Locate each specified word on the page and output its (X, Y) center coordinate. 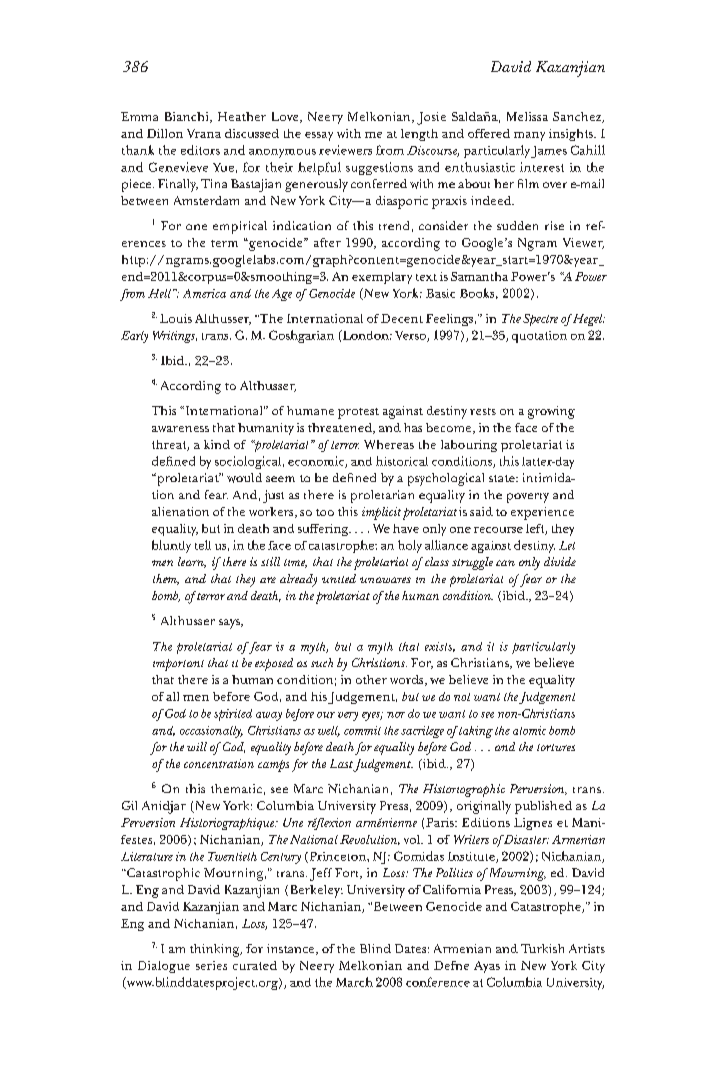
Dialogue (164, 967)
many (529, 136)
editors (200, 150)
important (178, 665)
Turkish (542, 948)
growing (551, 412)
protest (358, 413)
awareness (180, 429)
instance (292, 949)
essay (319, 136)
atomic (529, 730)
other (371, 679)
